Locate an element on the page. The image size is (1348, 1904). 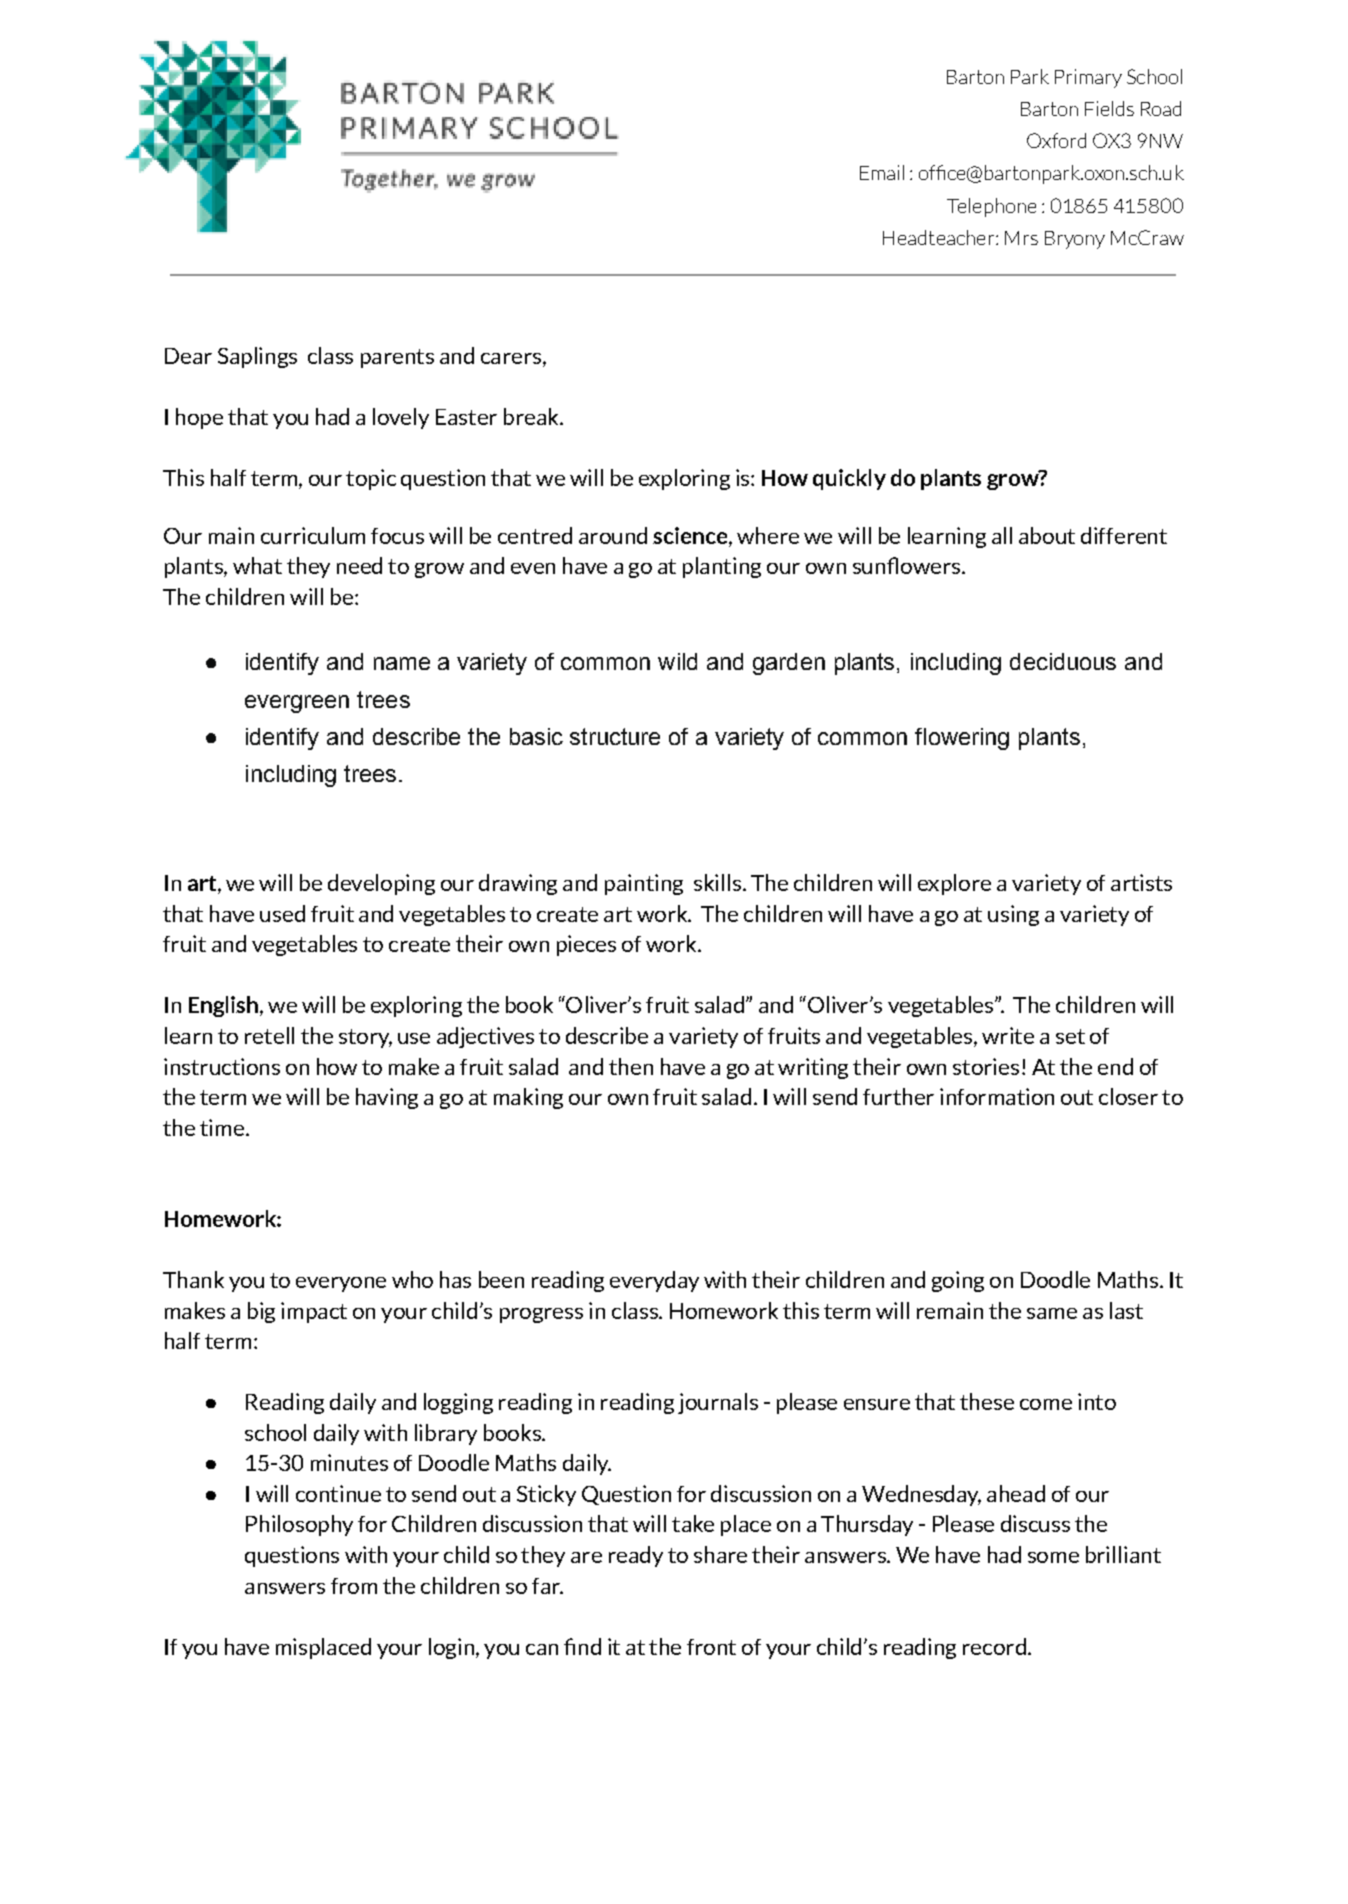
from is located at coordinates (354, 1586).
